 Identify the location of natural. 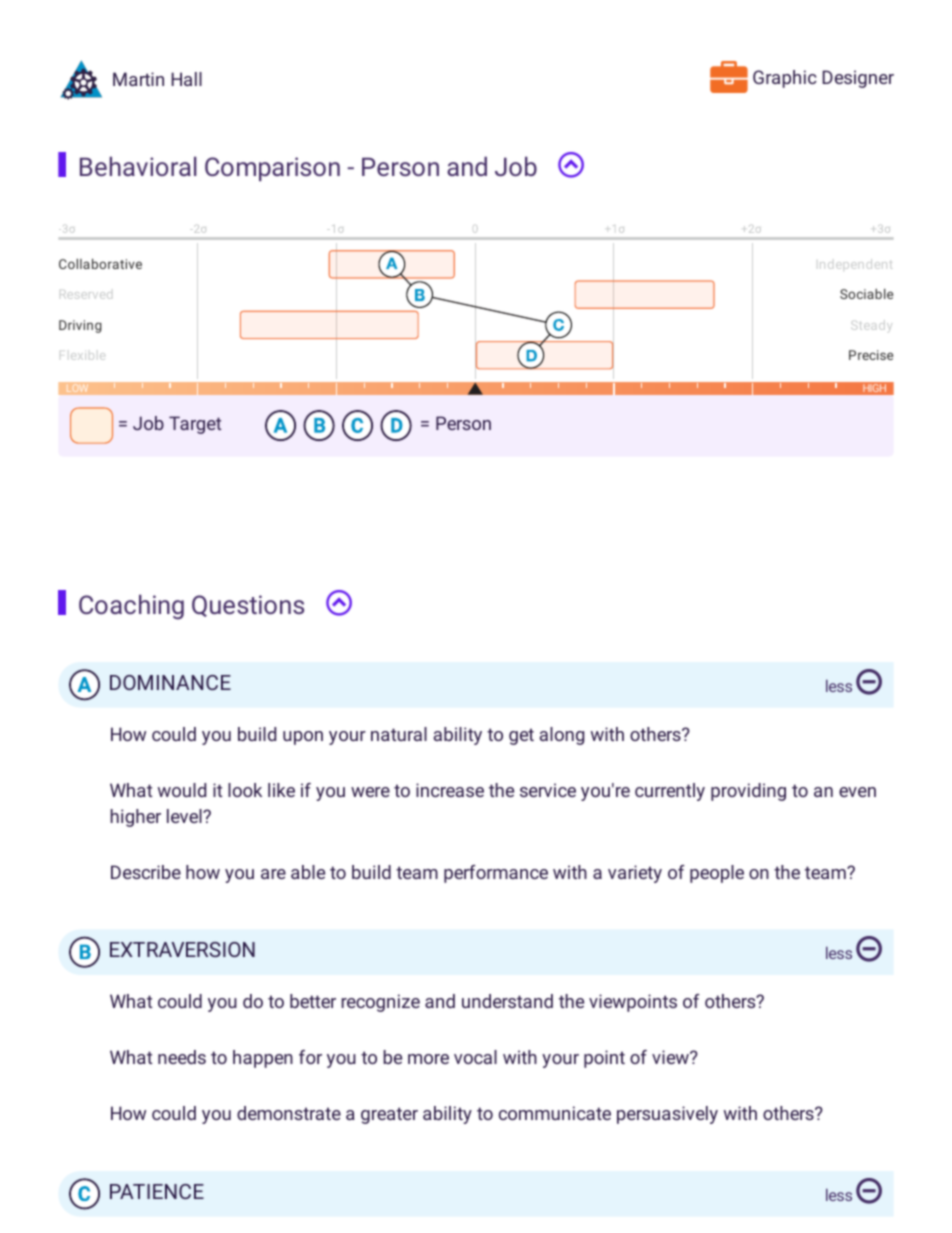
(399, 734).
